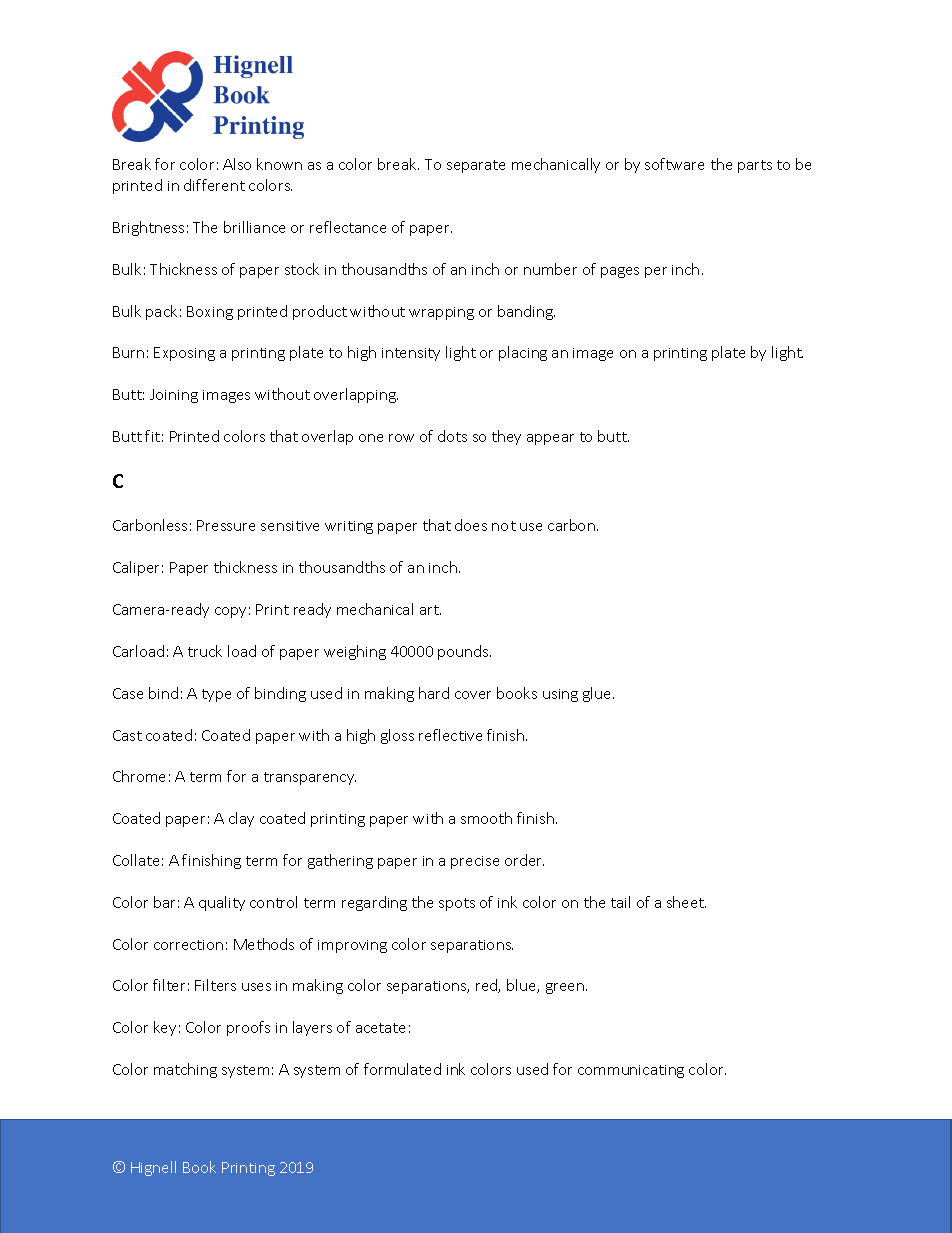  What do you see at coordinates (241, 819) in the screenshot?
I see `clay` at bounding box center [241, 819].
